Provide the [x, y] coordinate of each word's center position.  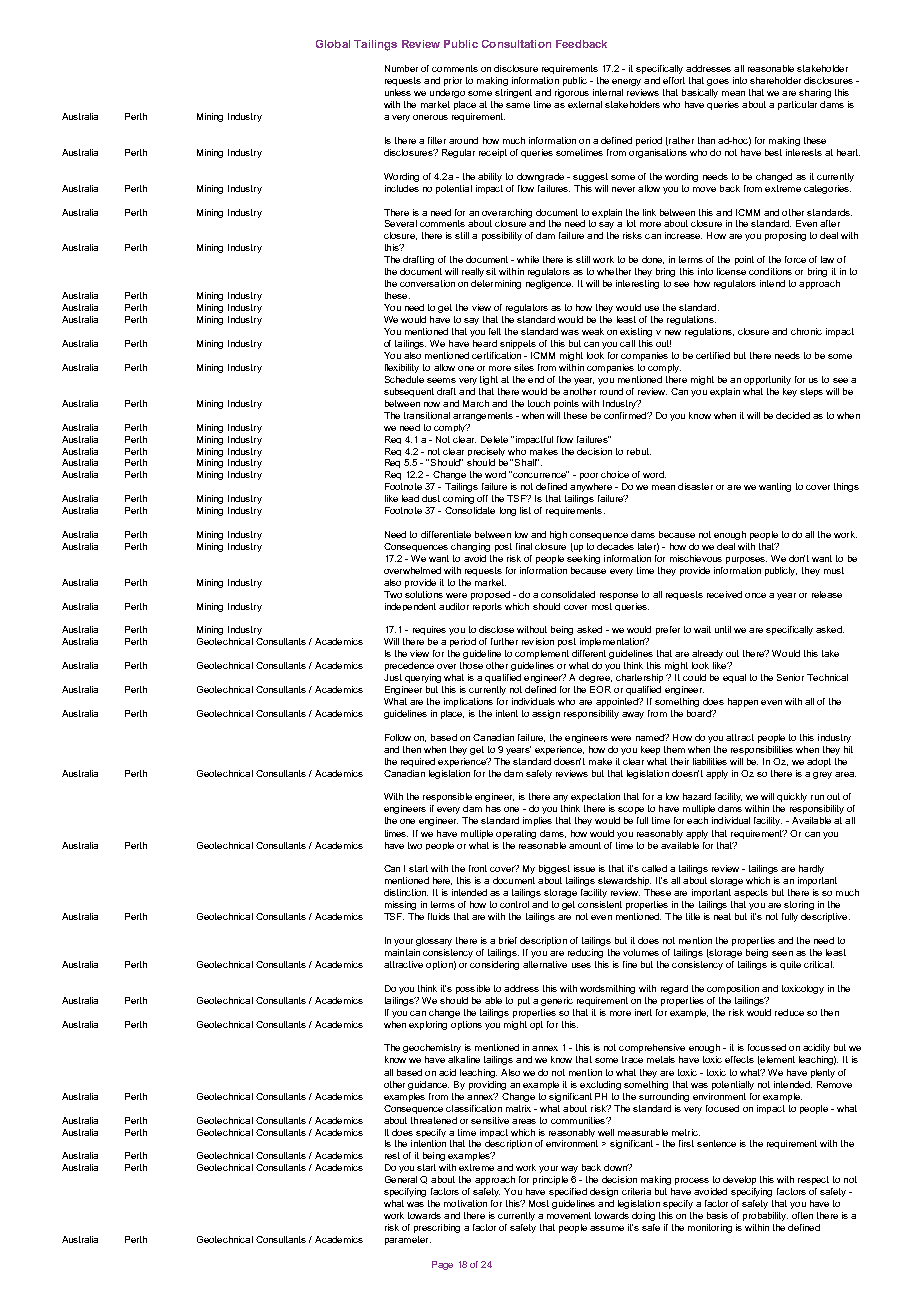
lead [410, 498]
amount [585, 845]
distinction [406, 892]
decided [793, 415]
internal [608, 92]
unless [398, 92]
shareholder [775, 80]
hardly [811, 869]
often [802, 1215]
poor [589, 476]
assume [607, 1228]
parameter [408, 1240]
